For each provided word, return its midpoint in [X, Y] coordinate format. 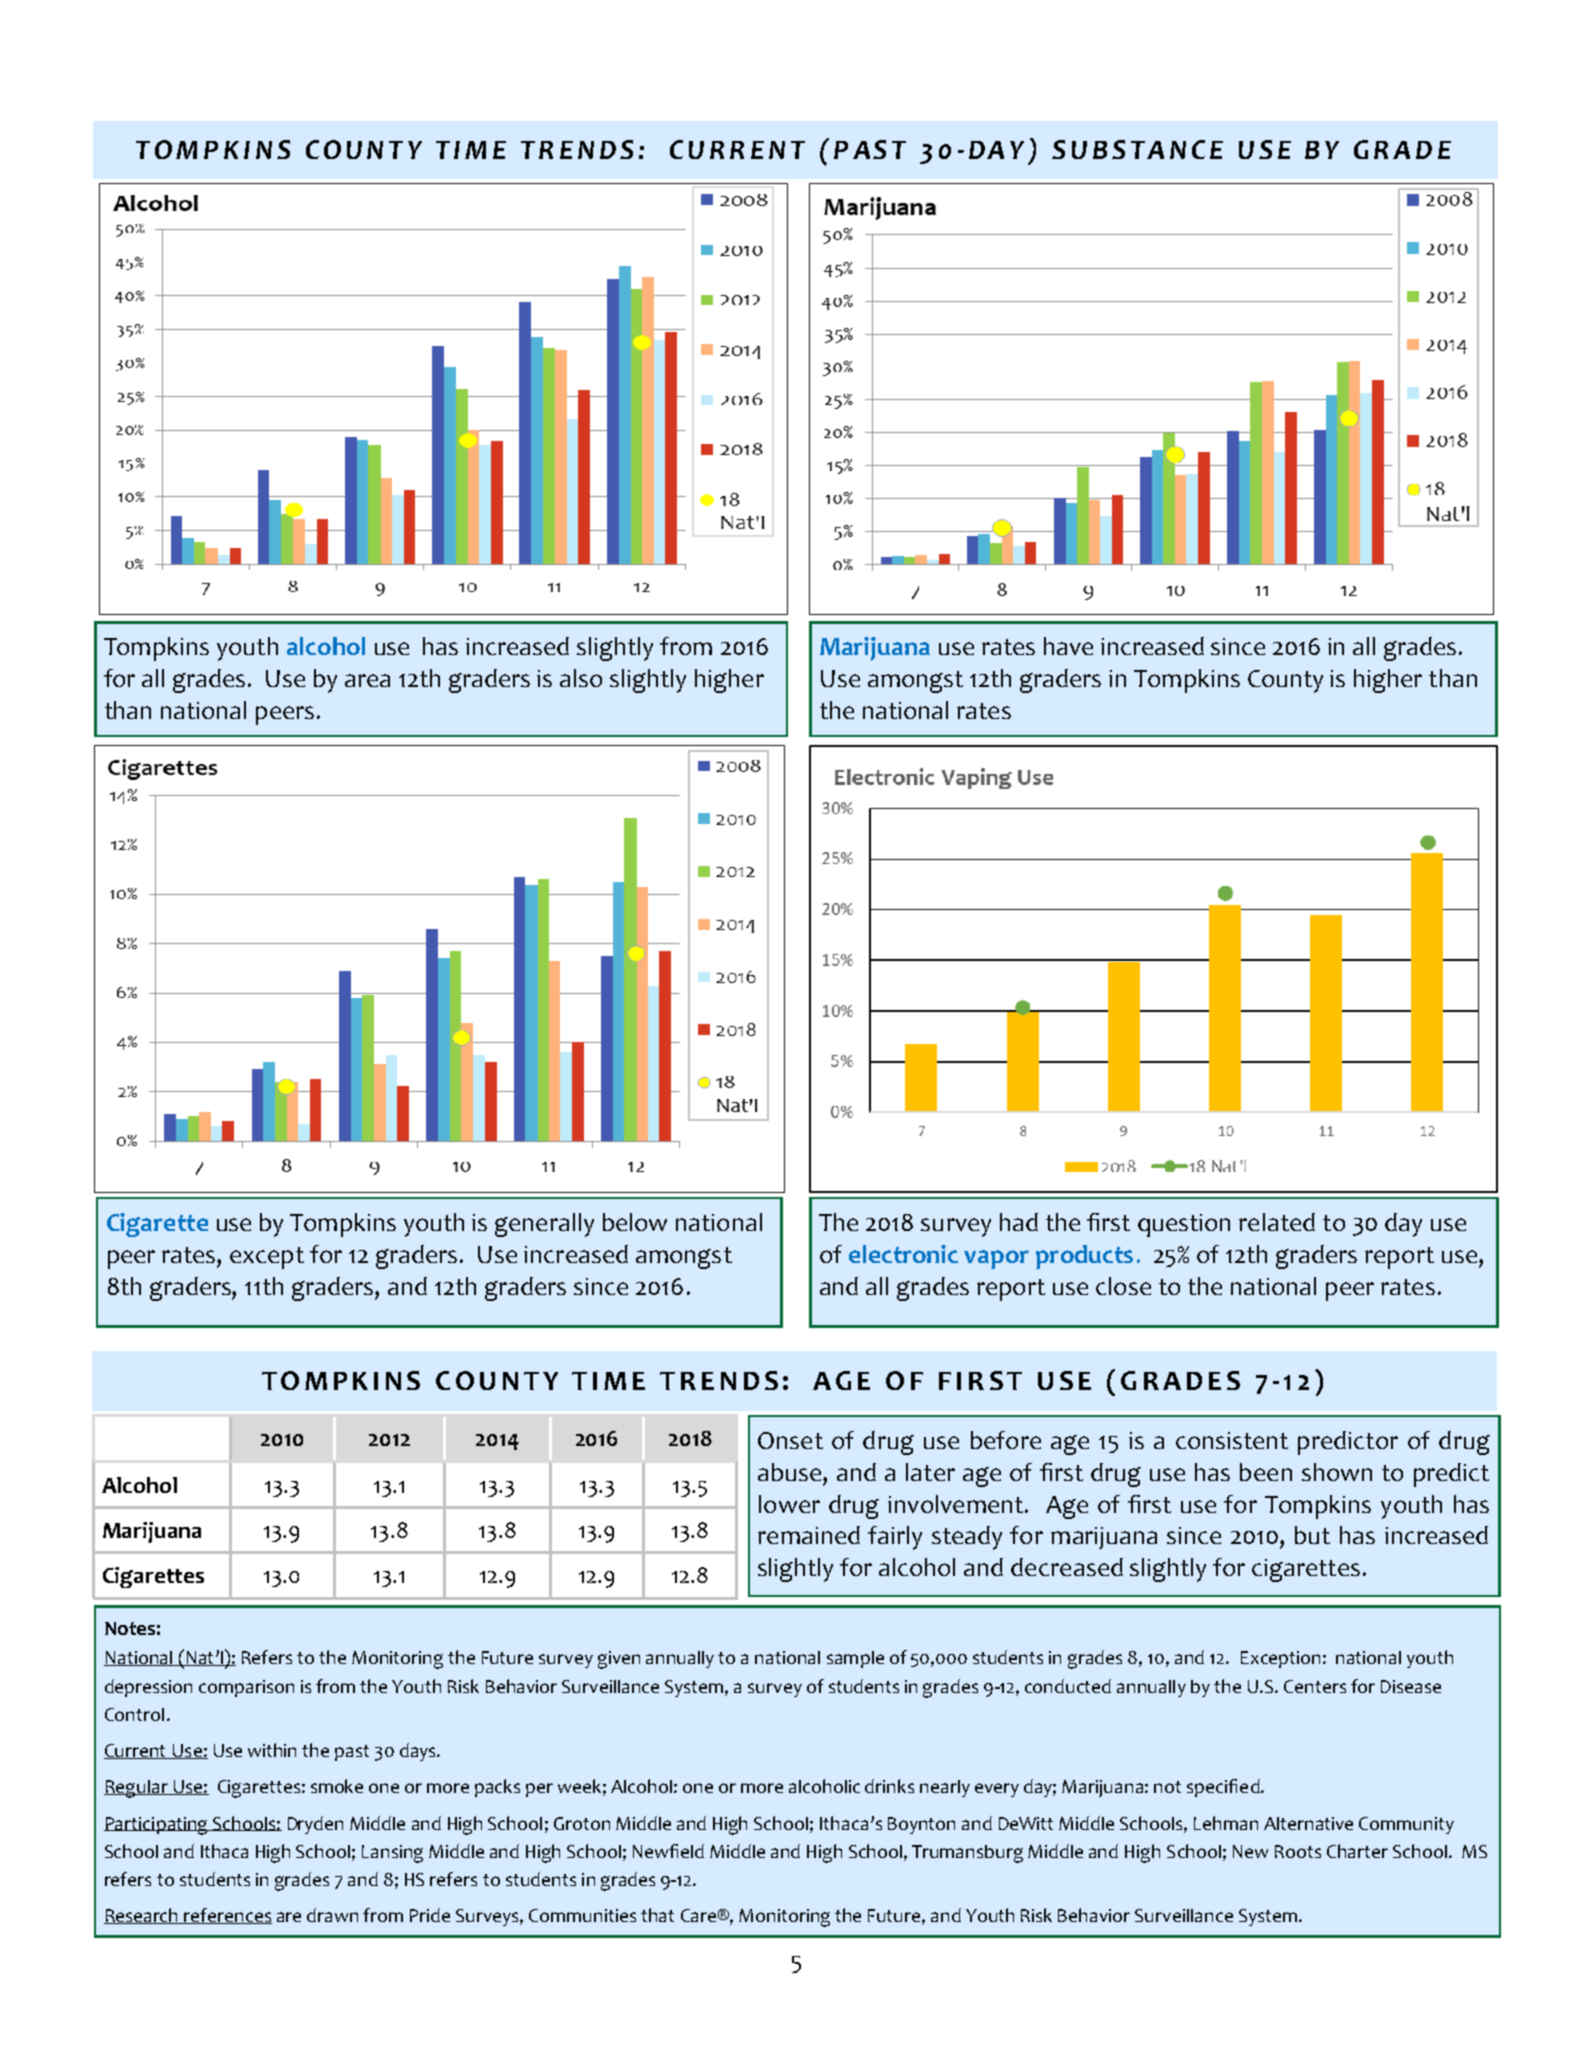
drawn [332, 1915]
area [367, 680]
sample [855, 1659]
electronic [903, 1254]
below [635, 1222]
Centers [1315, 1686]
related [1277, 1222]
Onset [790, 1440]
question [1184, 1225]
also [581, 678]
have [1068, 646]
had [1019, 1222]
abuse [791, 1472]
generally [544, 1225]
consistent [1232, 1440]
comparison [246, 1688]
